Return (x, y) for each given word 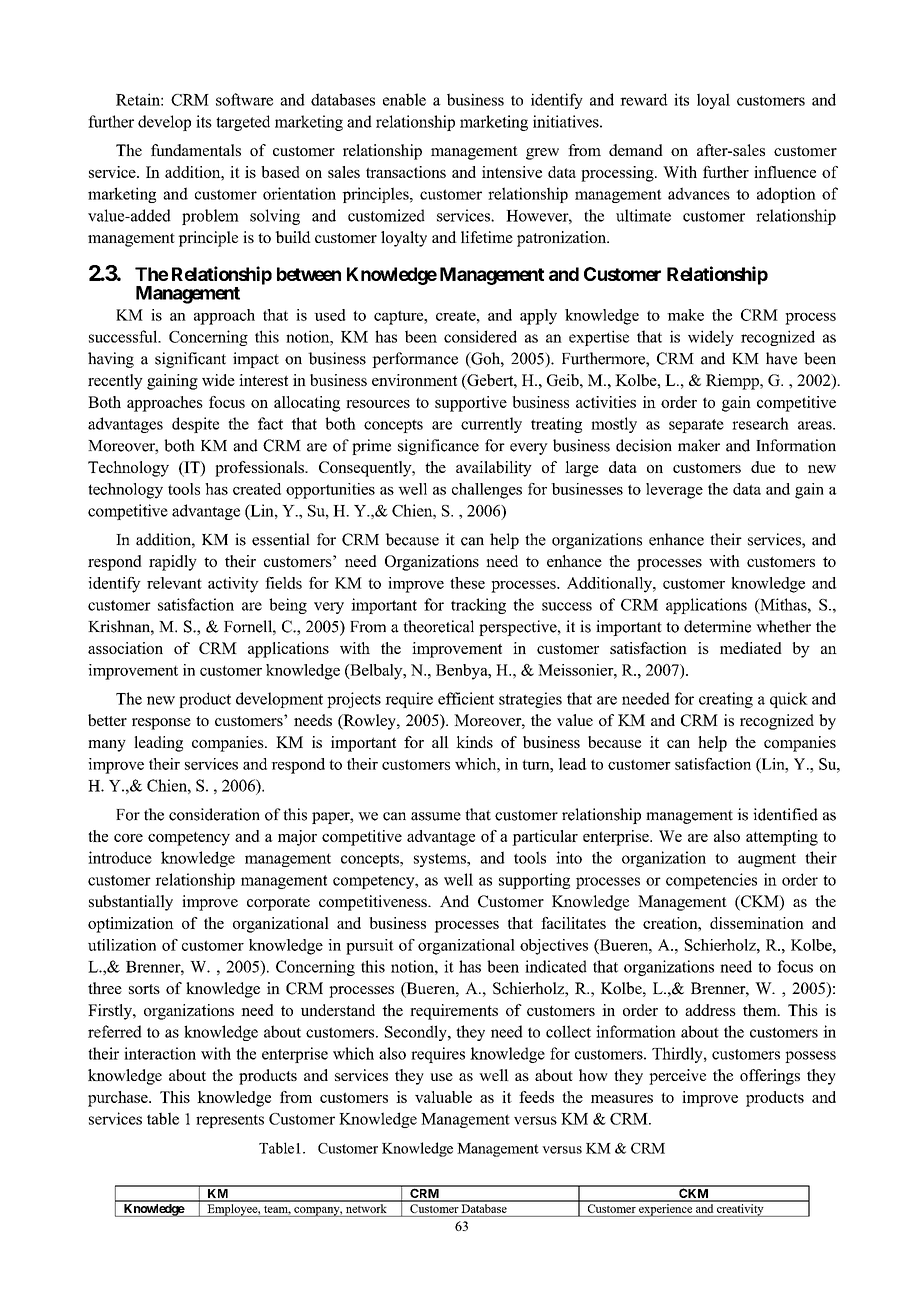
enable (404, 99)
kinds (474, 742)
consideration (214, 814)
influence (785, 172)
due (763, 467)
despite (195, 425)
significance (438, 447)
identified (785, 814)
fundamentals (196, 150)
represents (230, 1121)
